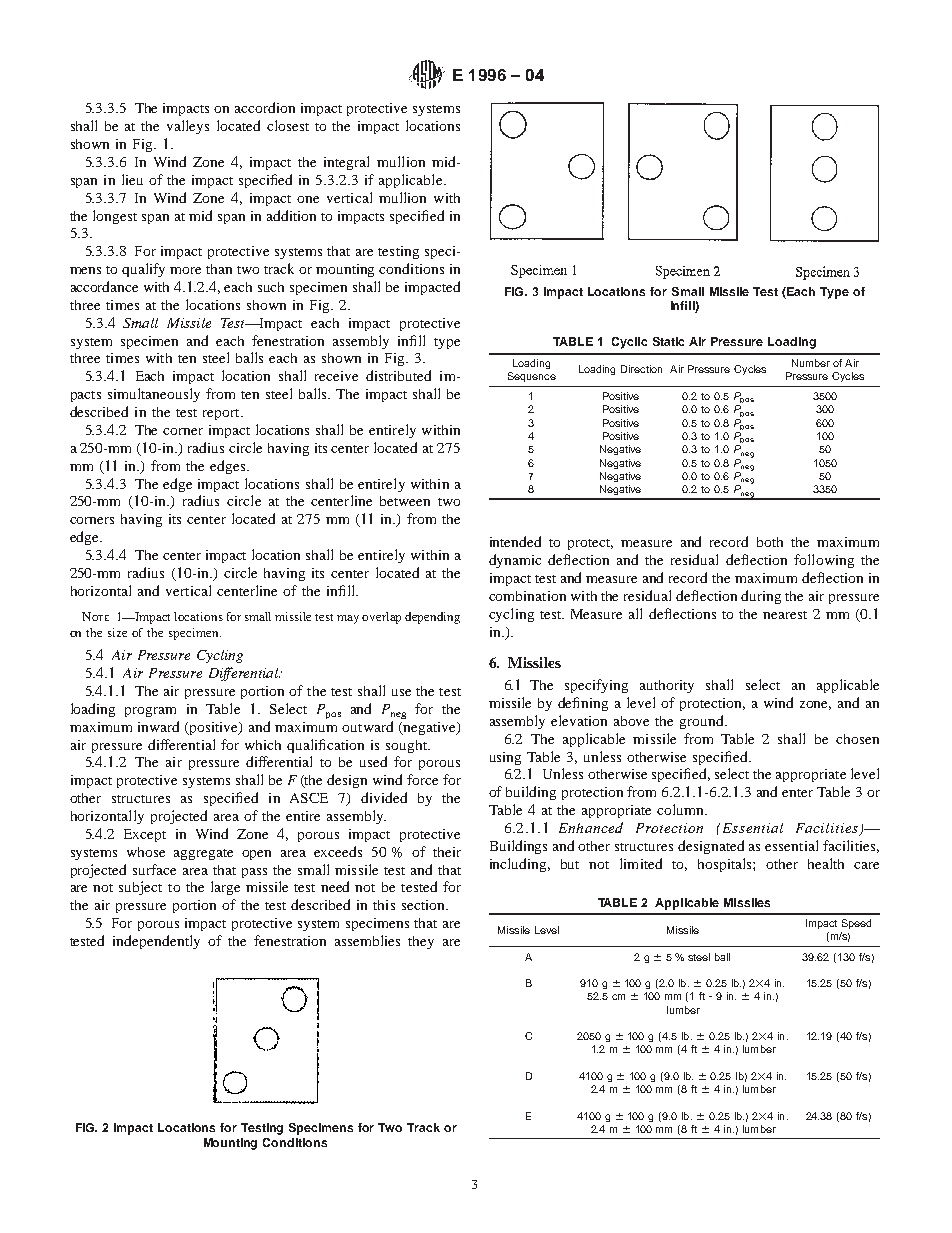 This screenshot has height=1233, width=952. Describe the element at coordinates (424, 905) in the screenshot. I see `section` at that location.
